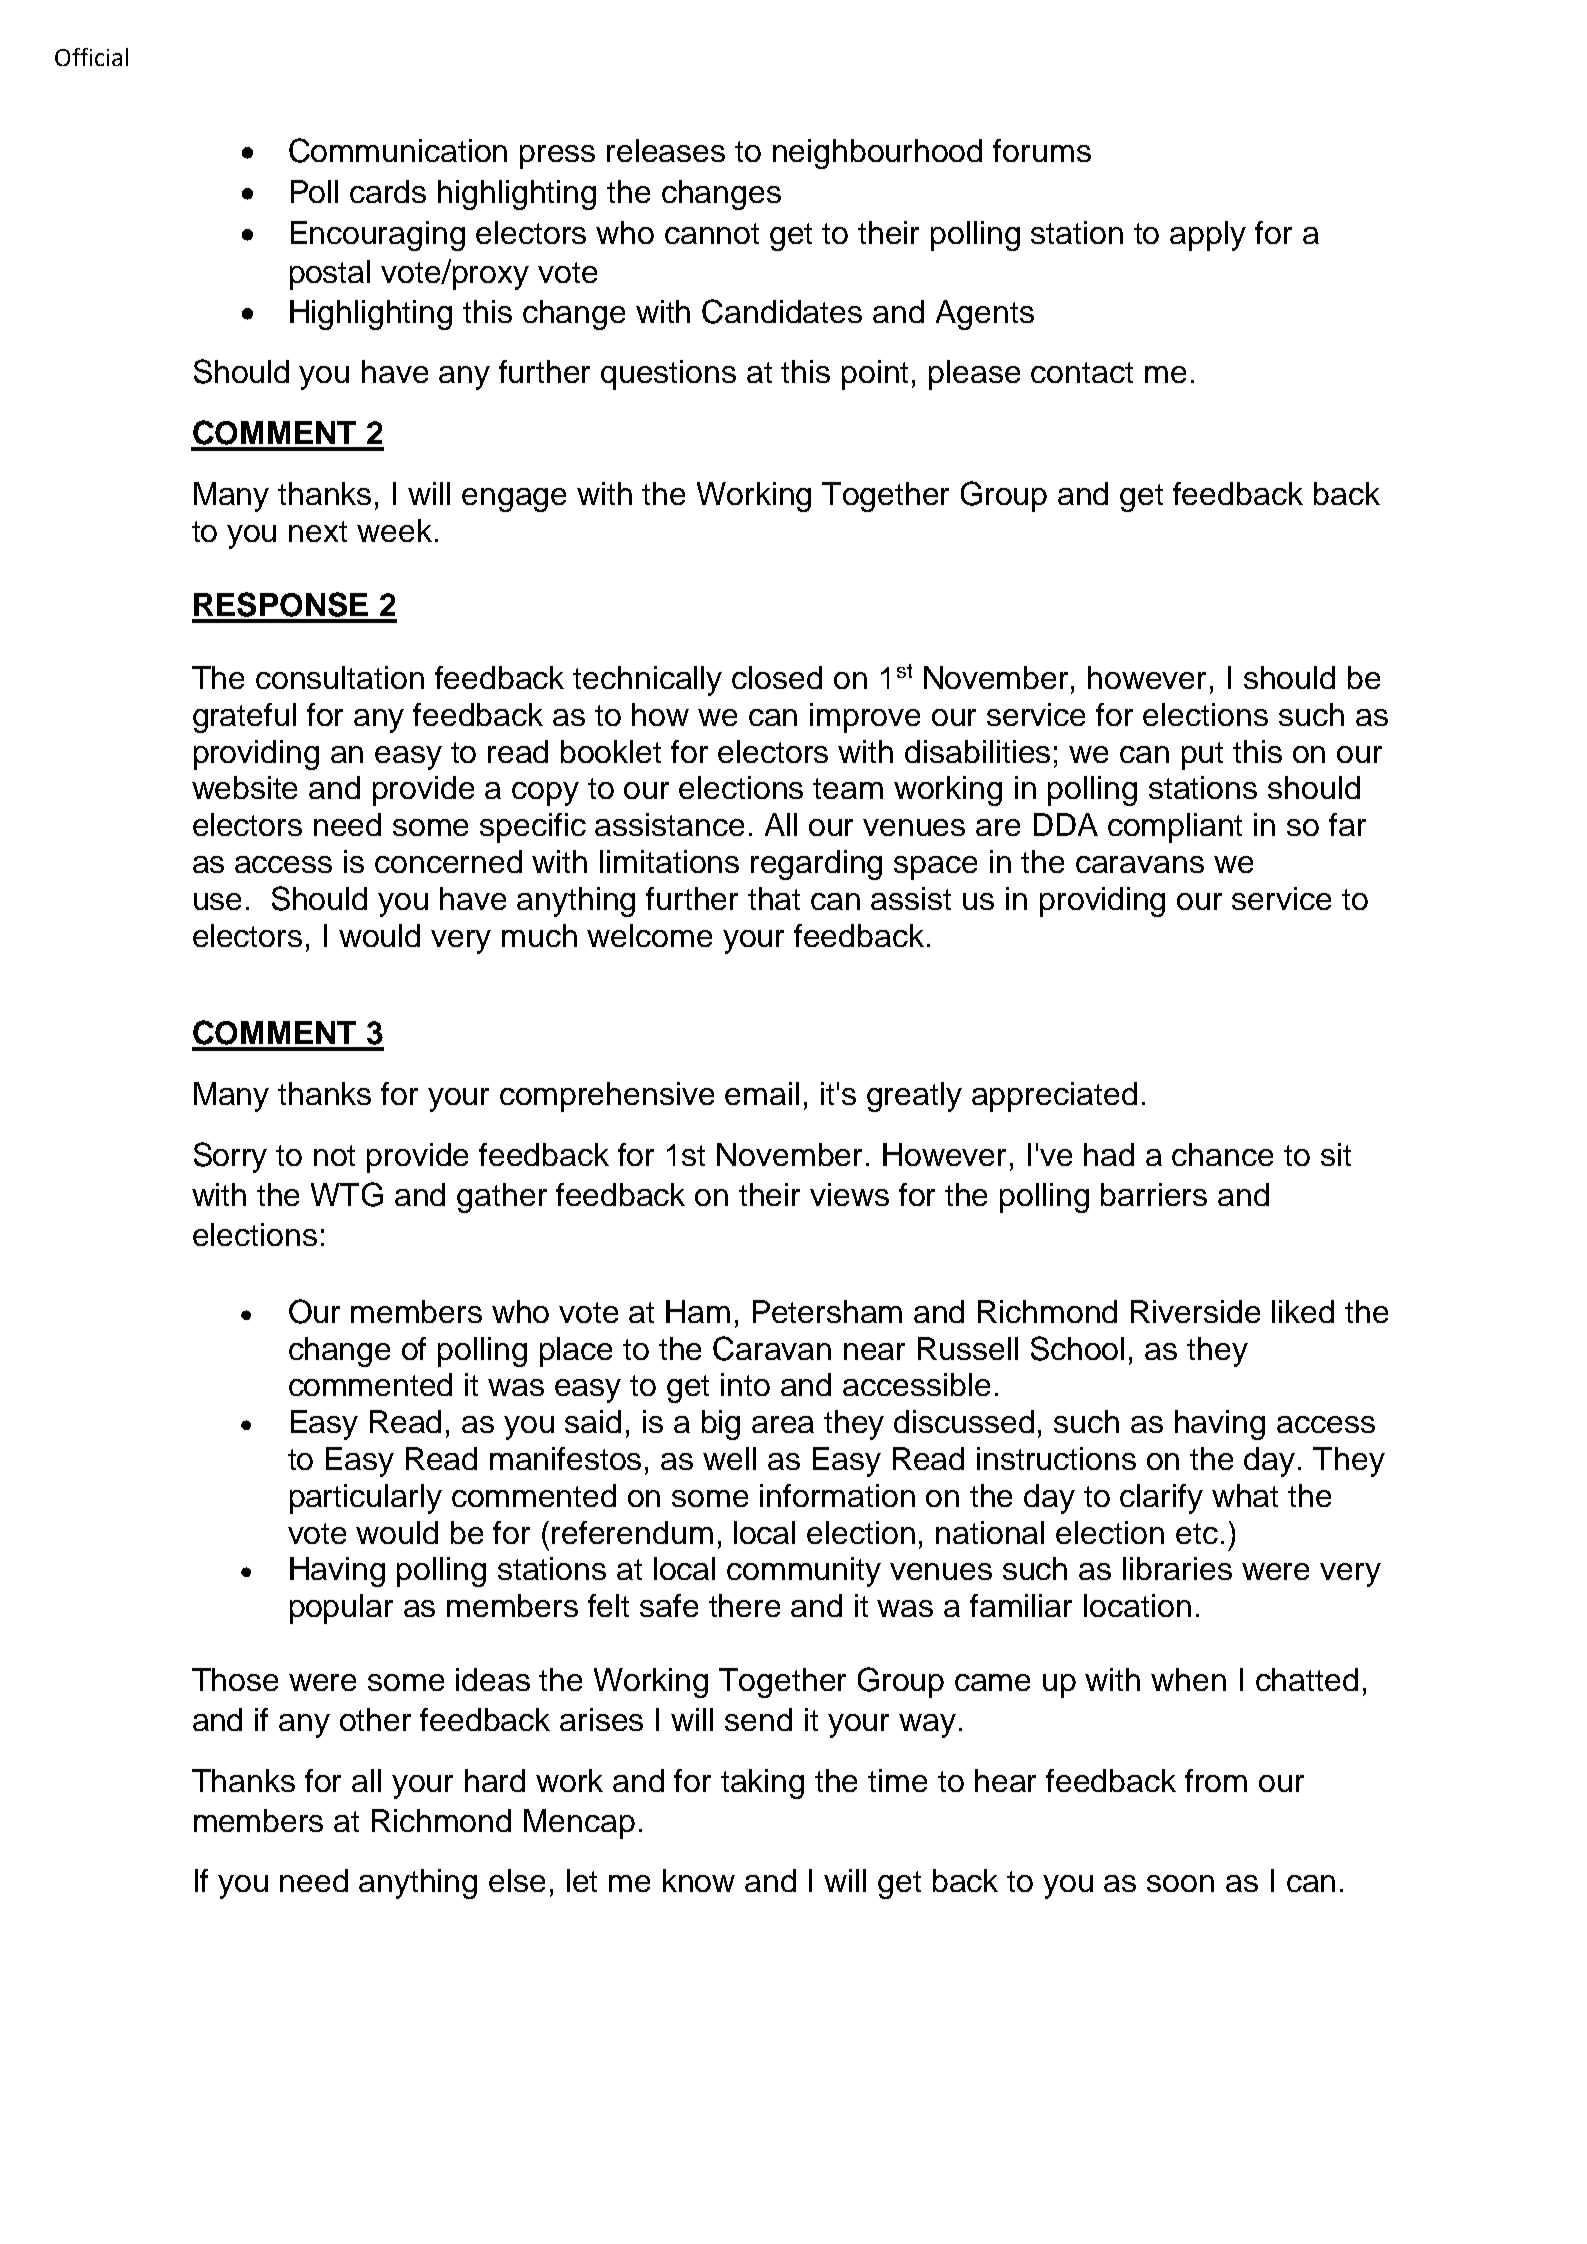  Describe the element at coordinates (366, 1499) in the screenshot. I see `particularly` at that location.
